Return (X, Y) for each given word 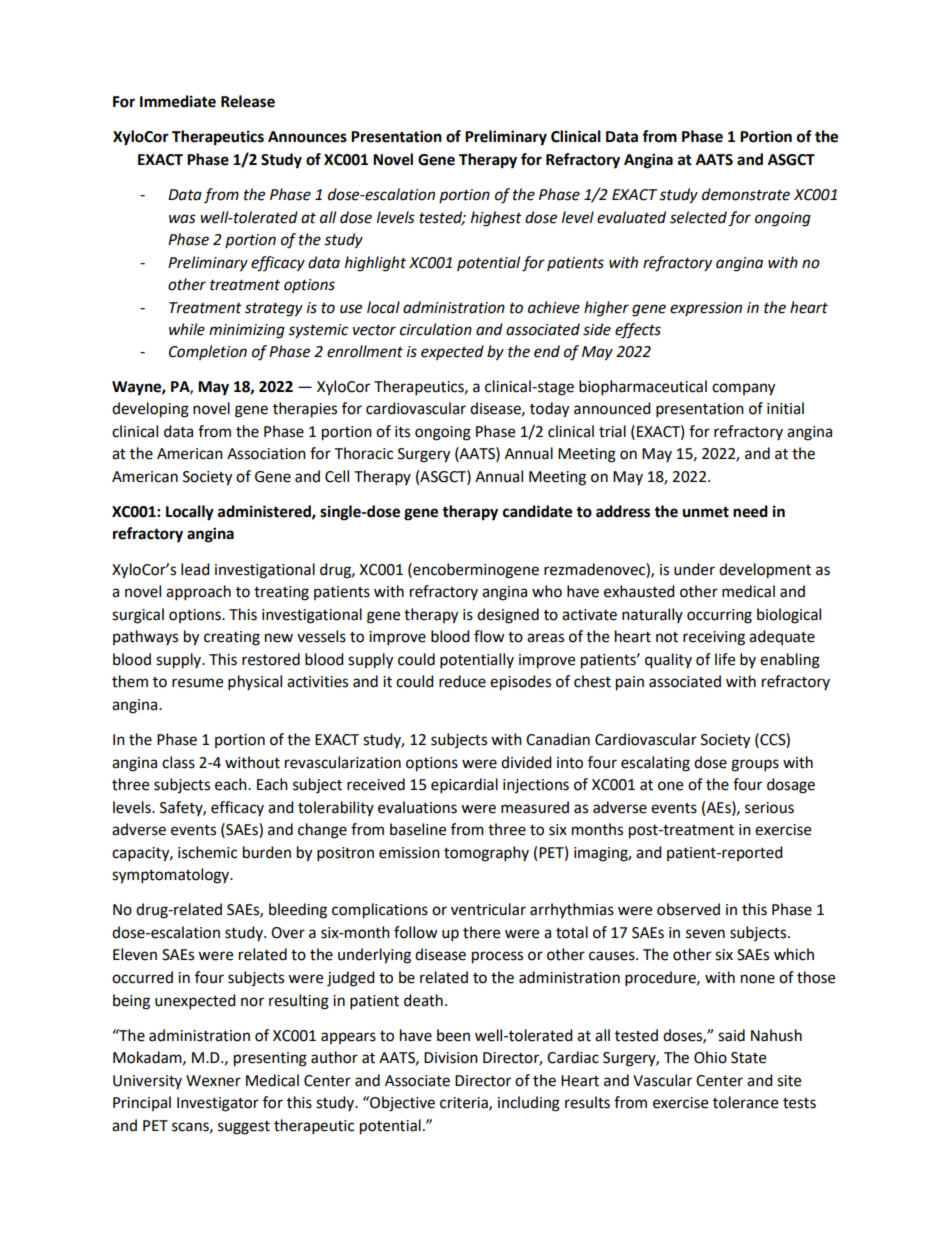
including (529, 1104)
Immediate (178, 101)
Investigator (218, 1104)
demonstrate (746, 194)
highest (496, 219)
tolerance (745, 1102)
